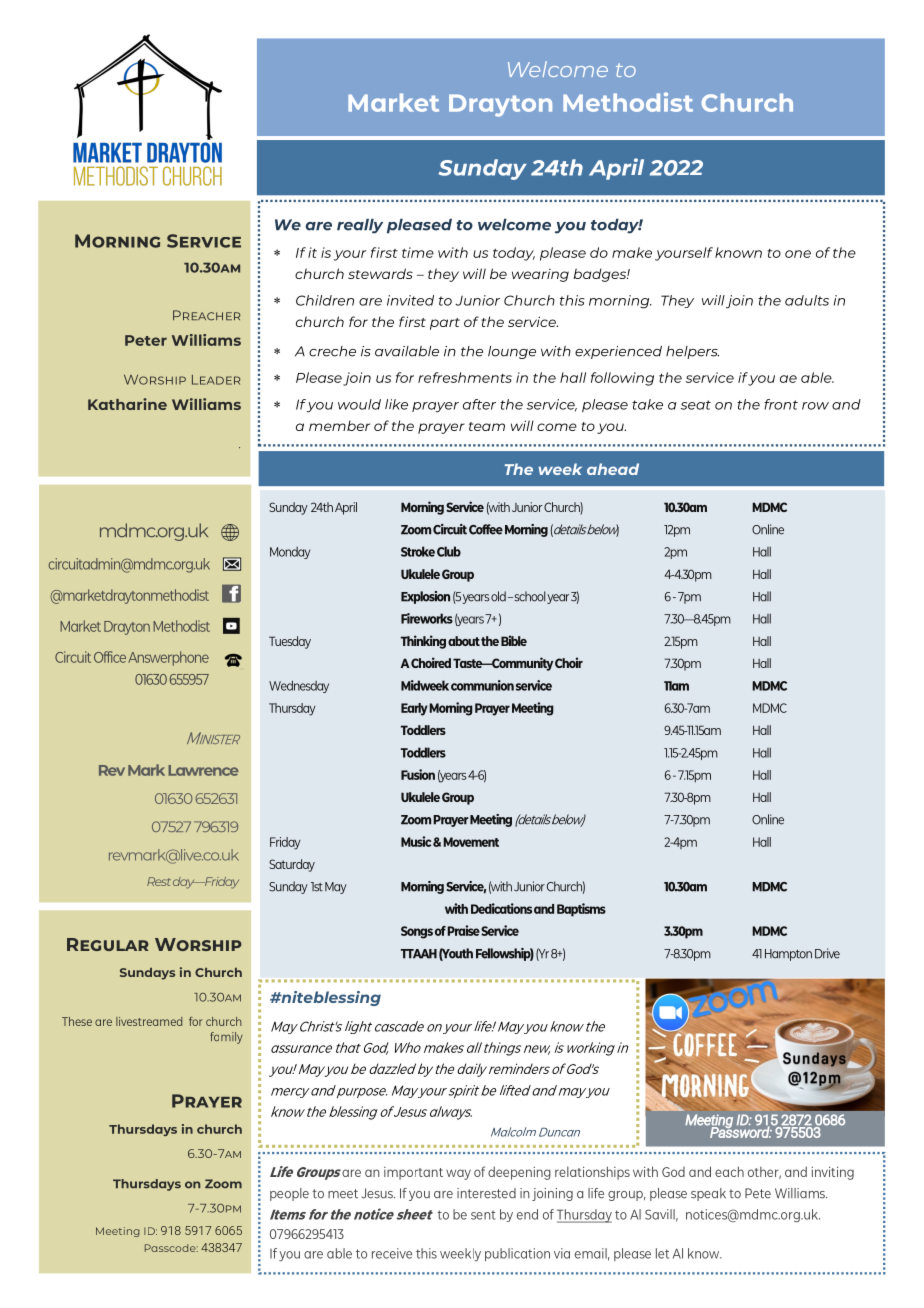 This screenshot has width=924, height=1308. I want to click on Lawrence, so click(203, 770).
